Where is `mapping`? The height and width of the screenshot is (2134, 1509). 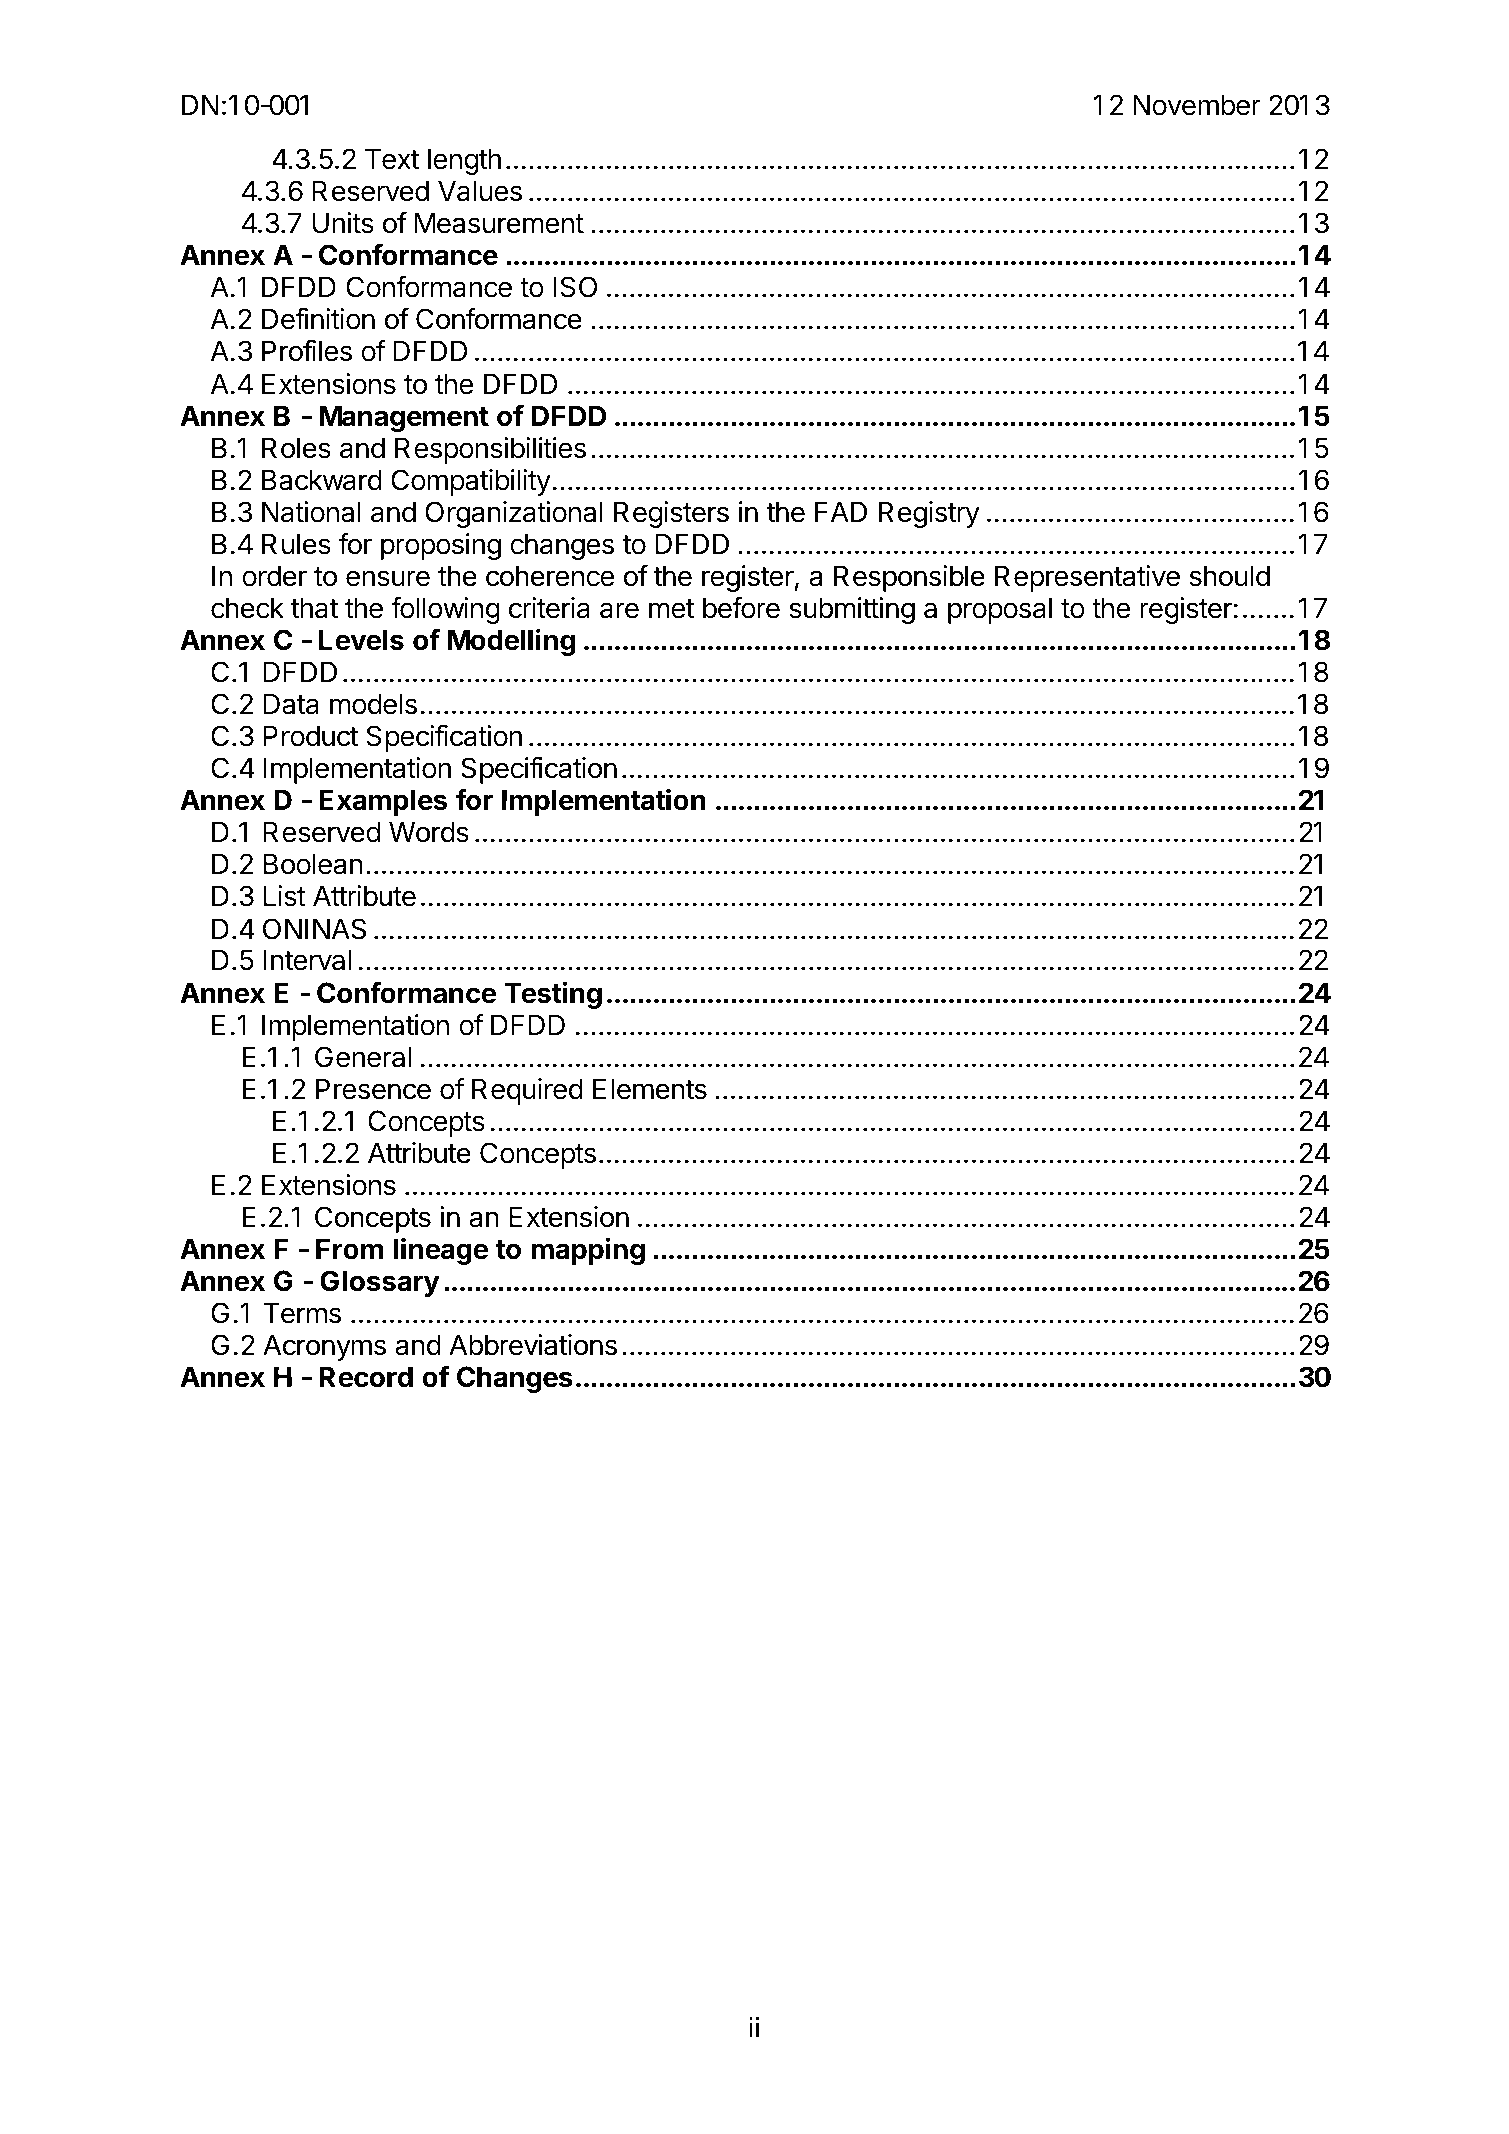
mapping is located at coordinates (588, 1251).
